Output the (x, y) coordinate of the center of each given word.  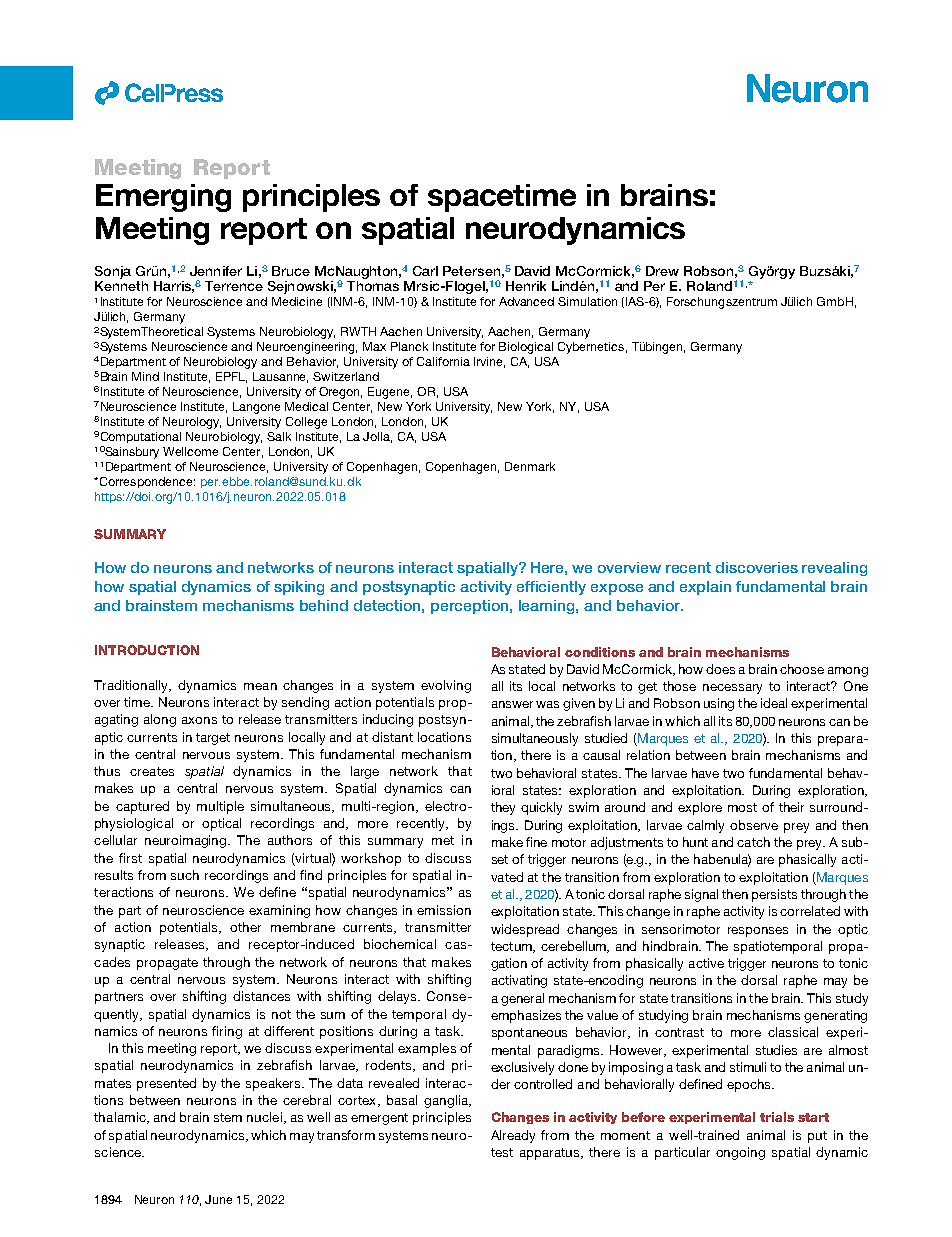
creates (152, 771)
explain (705, 588)
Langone (256, 408)
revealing (834, 569)
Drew (662, 271)
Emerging (163, 198)
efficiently (551, 588)
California (443, 361)
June (218, 1199)
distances (261, 996)
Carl (425, 271)
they (503, 808)
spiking (299, 588)
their (791, 807)
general (522, 999)
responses (758, 932)
